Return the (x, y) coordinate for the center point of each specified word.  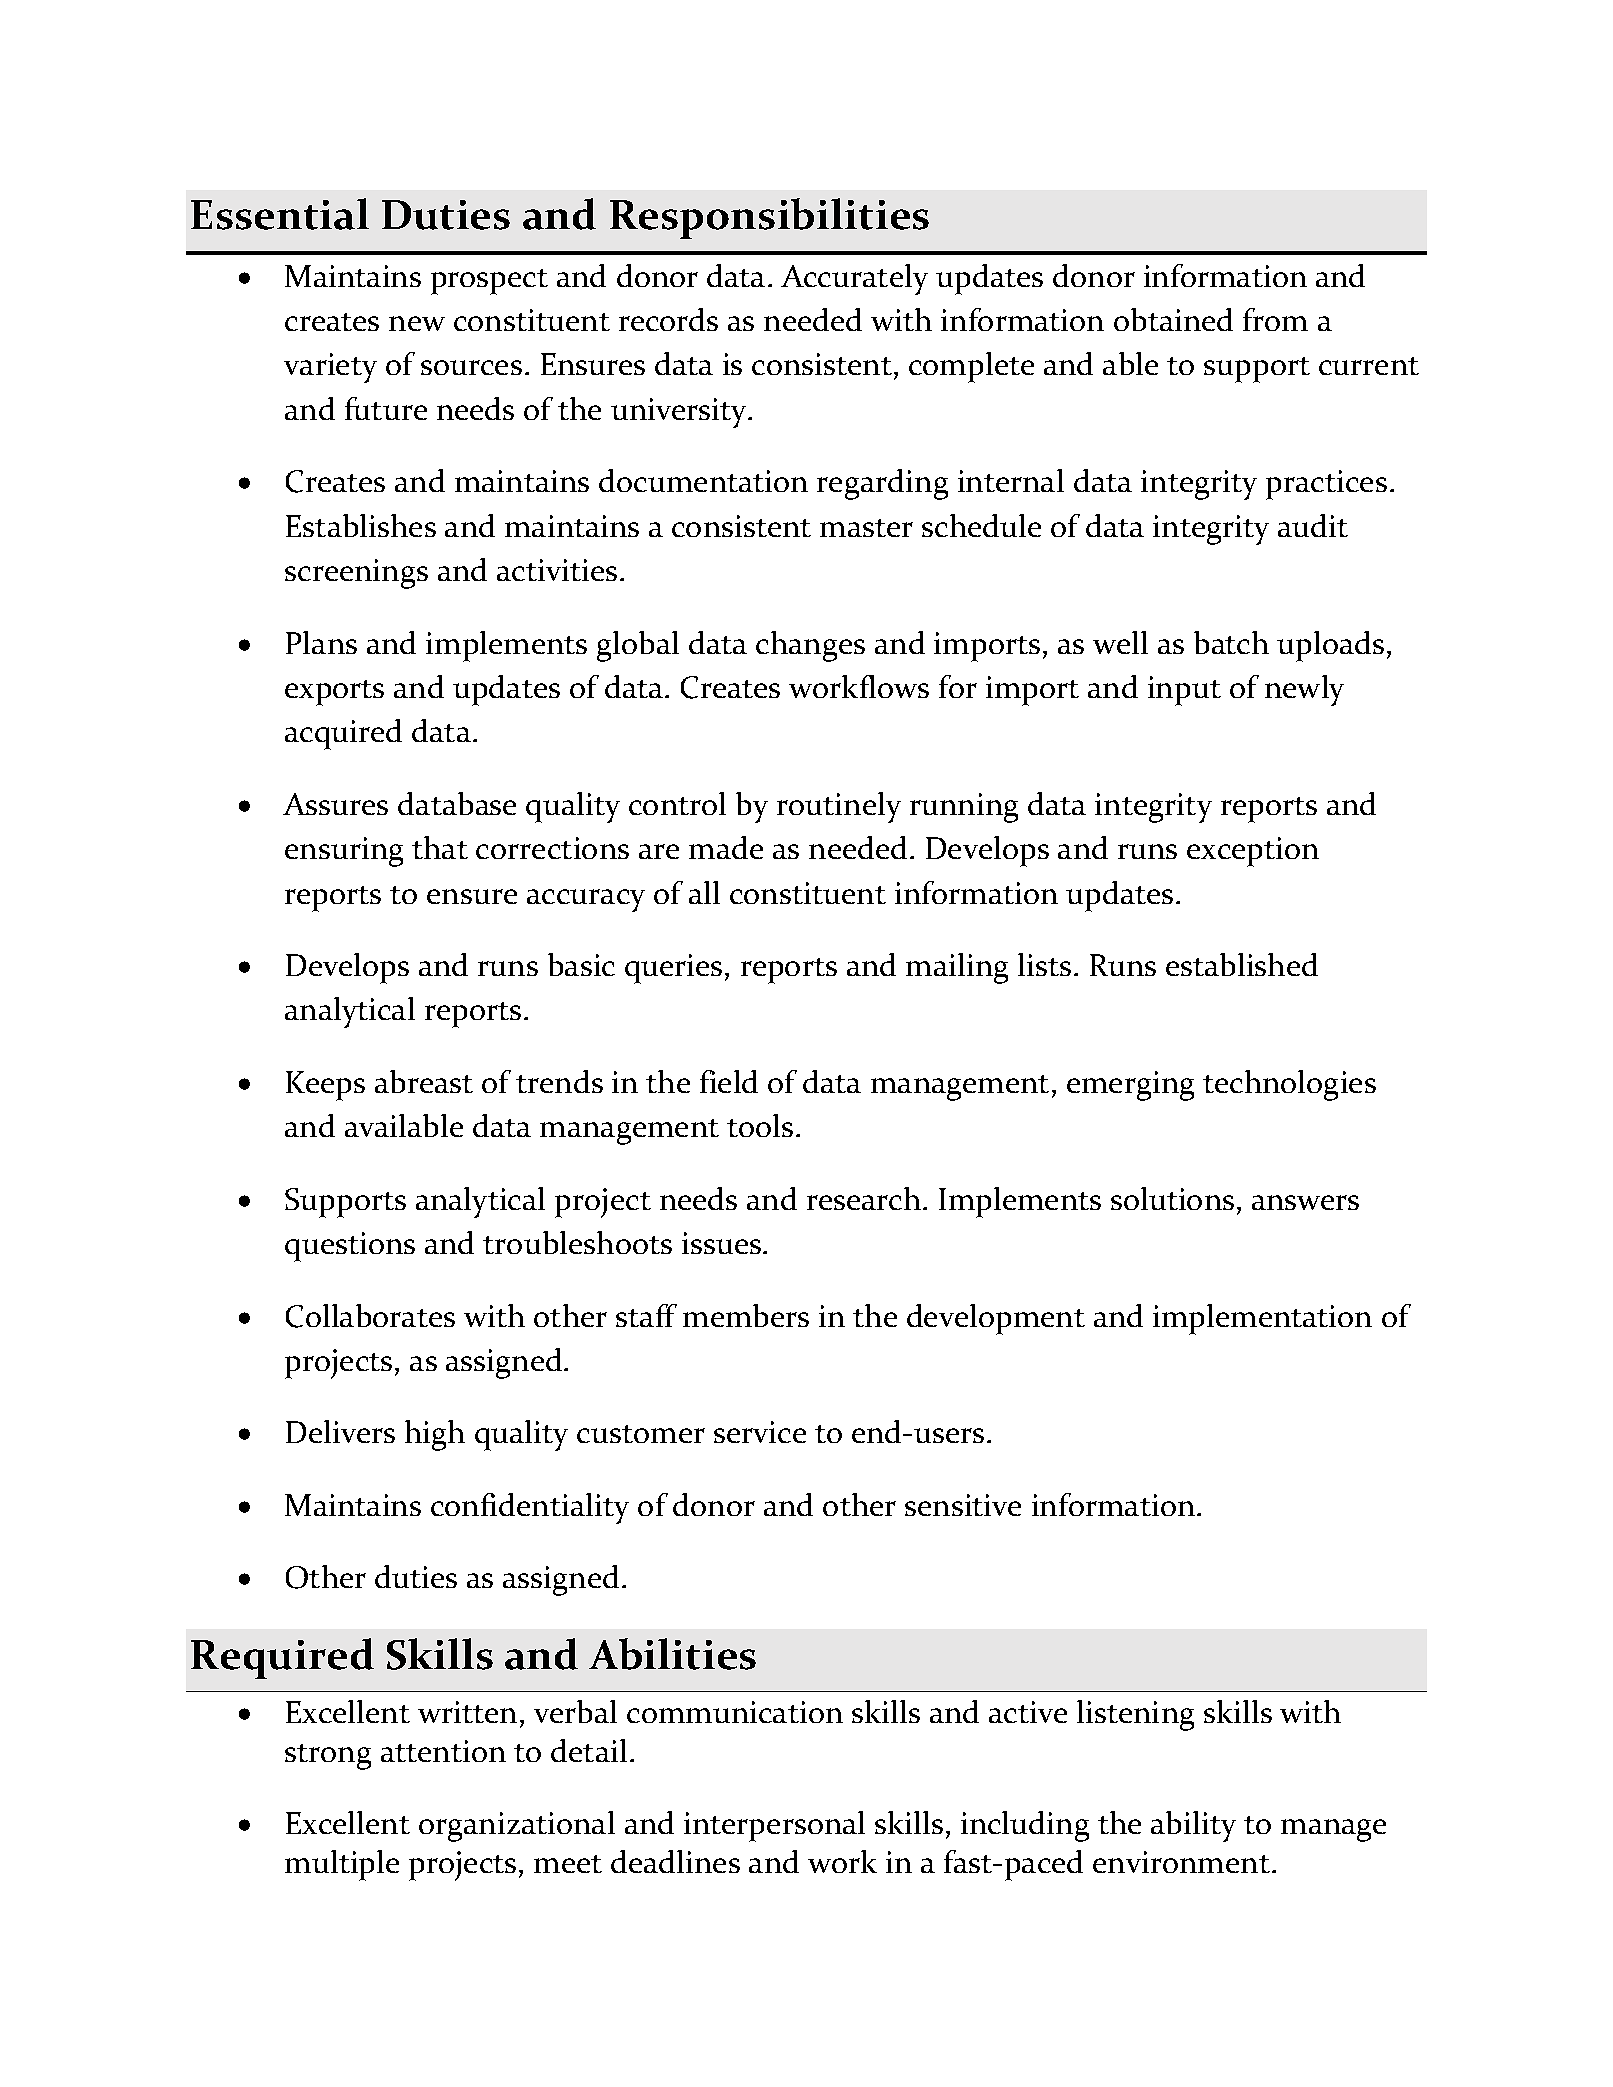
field (729, 1081)
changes (810, 646)
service (760, 1432)
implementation (1262, 1319)
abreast (424, 1081)
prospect (489, 282)
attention (443, 1751)
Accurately (854, 279)
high (435, 1435)
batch (1231, 642)
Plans (321, 642)
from (1275, 319)
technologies (1289, 1085)
